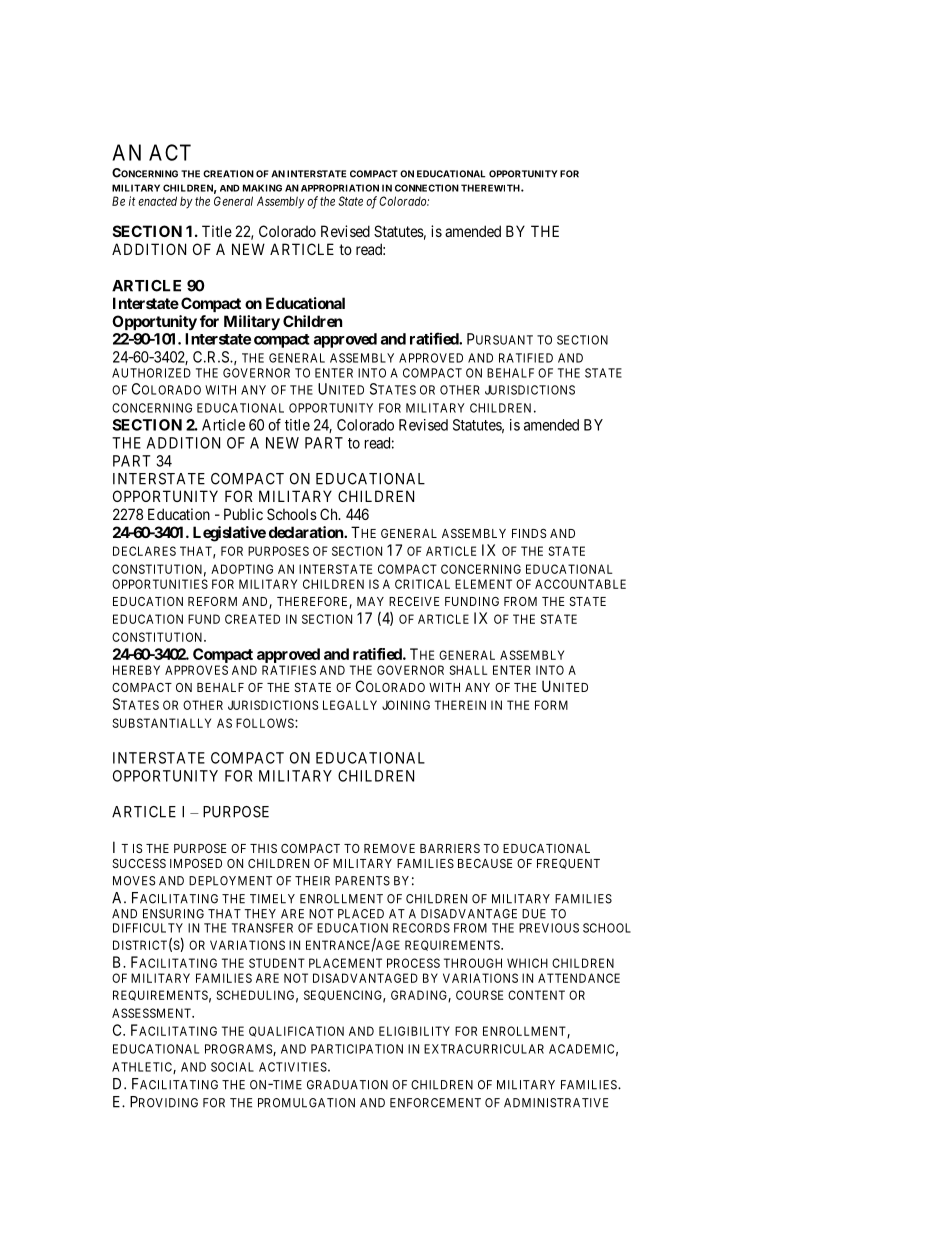  Describe the element at coordinates (529, 533) in the screenshot. I see `FINDS` at that location.
